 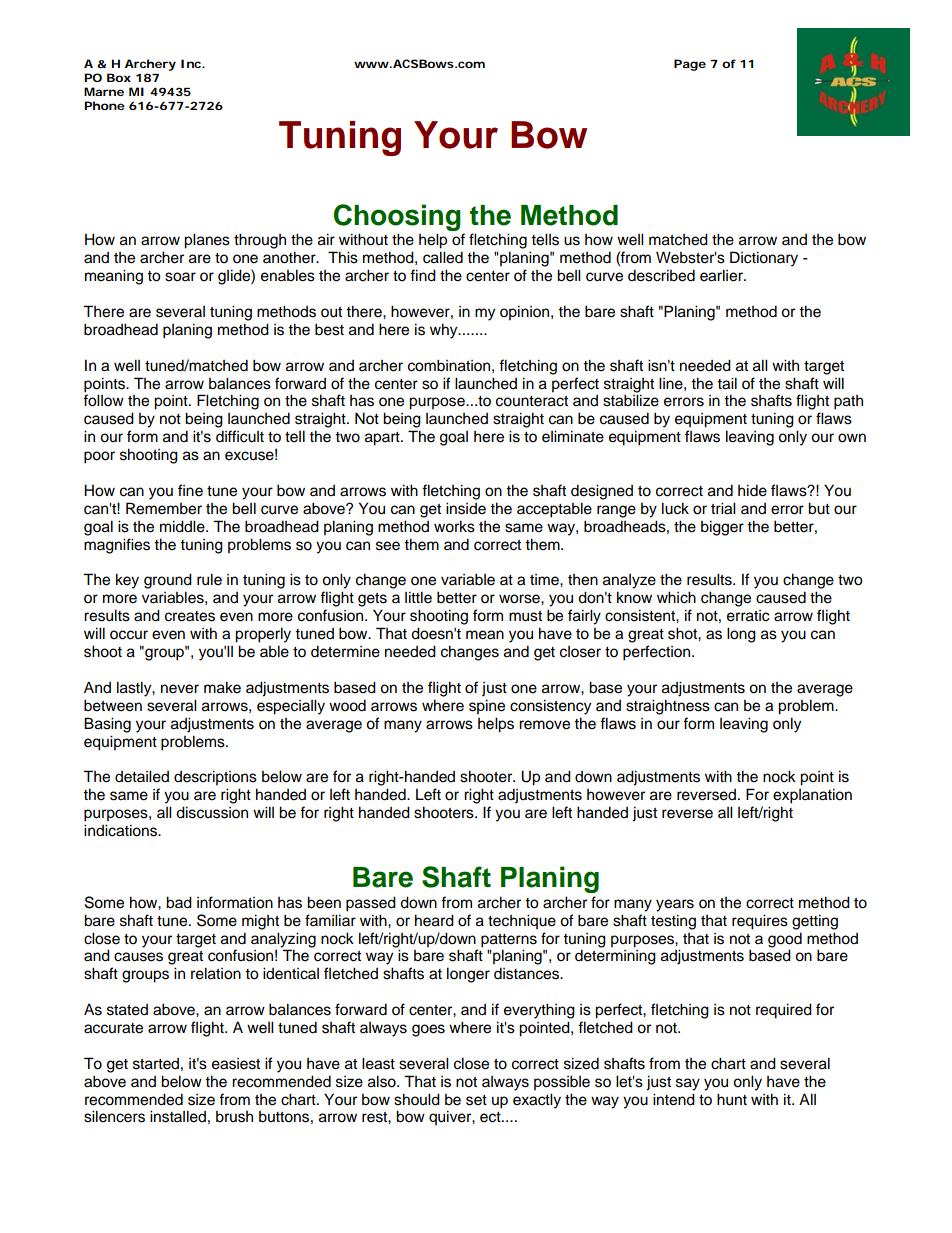 What do you see at coordinates (764, 259) in the screenshot?
I see `Dictionary` at bounding box center [764, 259].
